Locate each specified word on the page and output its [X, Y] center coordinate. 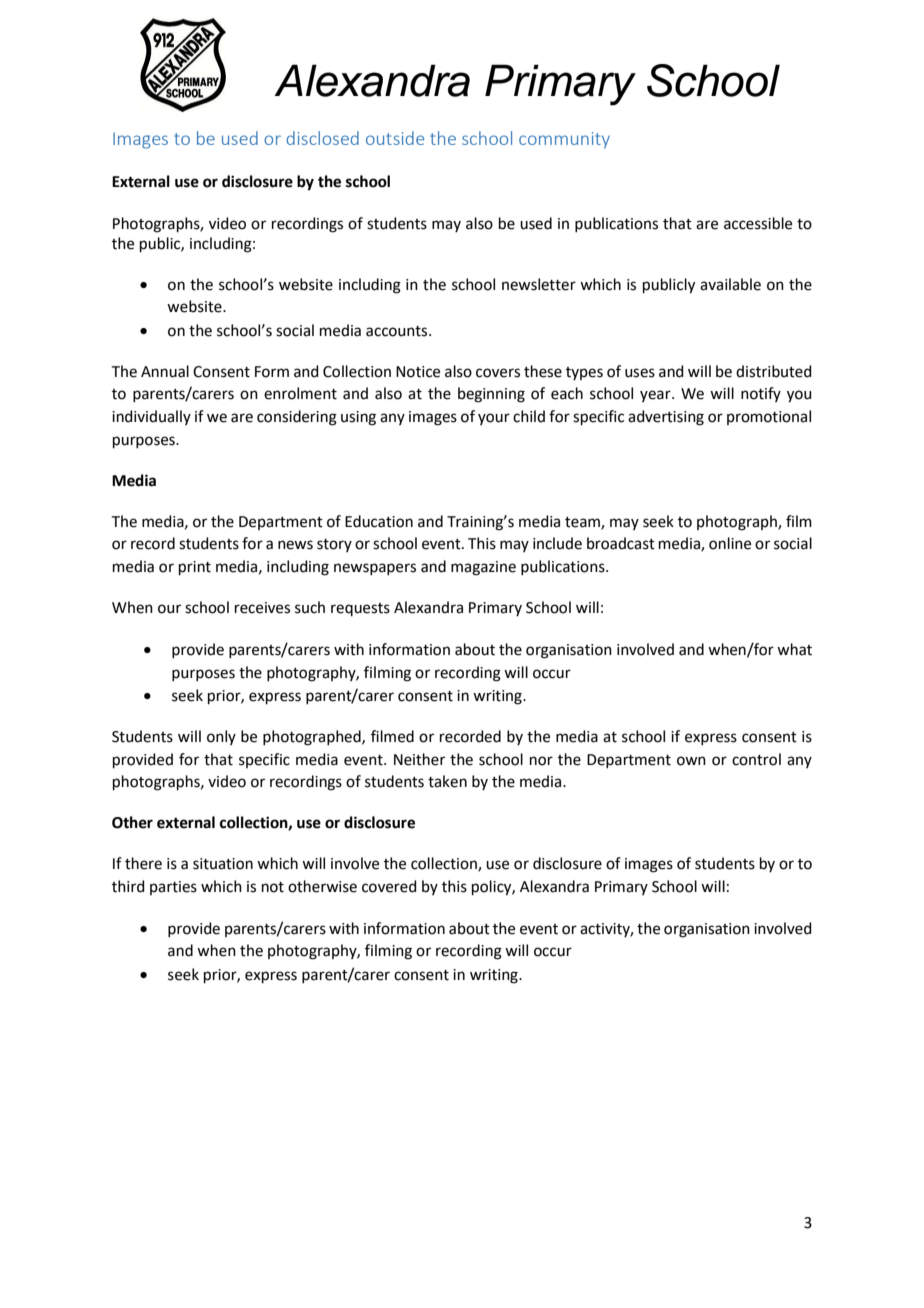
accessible [758, 223]
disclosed [323, 138]
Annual [165, 371]
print [195, 568]
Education [379, 521]
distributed [774, 371]
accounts [398, 331]
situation [223, 864]
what [794, 649]
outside [395, 138]
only [221, 737]
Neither [419, 759]
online [730, 543]
